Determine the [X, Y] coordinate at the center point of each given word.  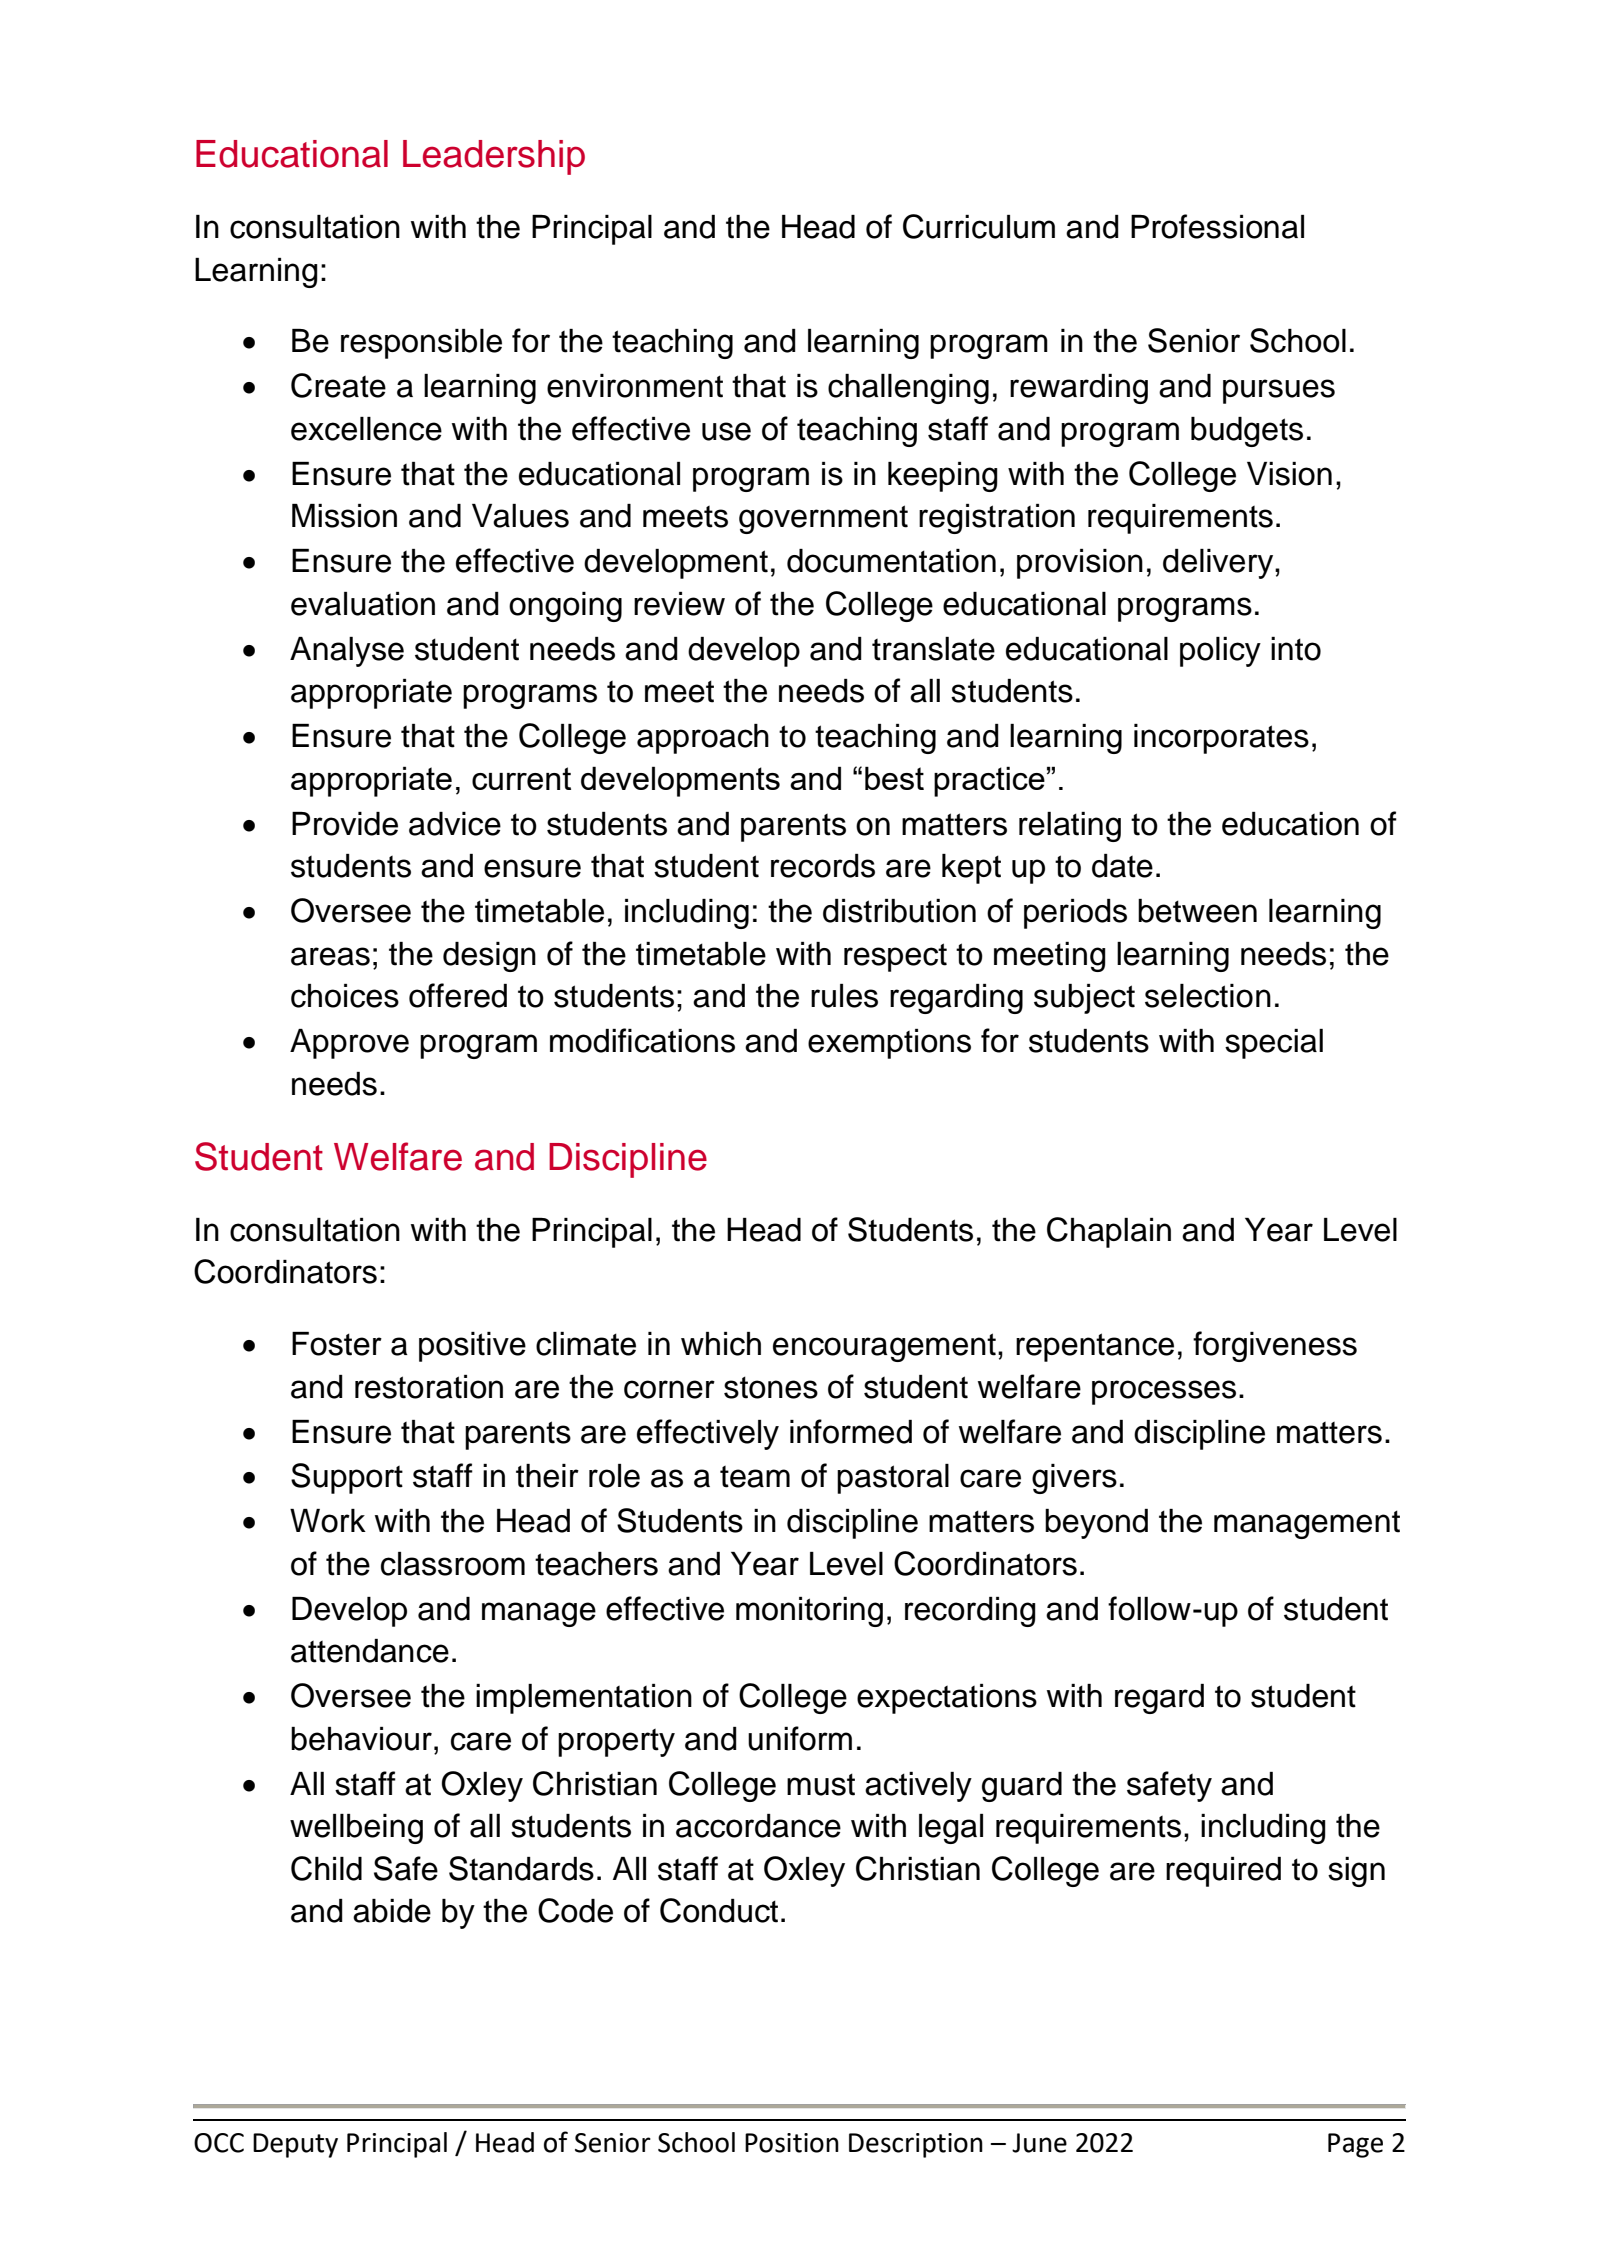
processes [1164, 1392]
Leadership [494, 157]
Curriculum [979, 226]
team [755, 1477]
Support [347, 1478]
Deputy [295, 2145]
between [1197, 911]
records [823, 866]
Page [1355, 2145]
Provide [345, 824]
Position [792, 2143]
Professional [1217, 226]
